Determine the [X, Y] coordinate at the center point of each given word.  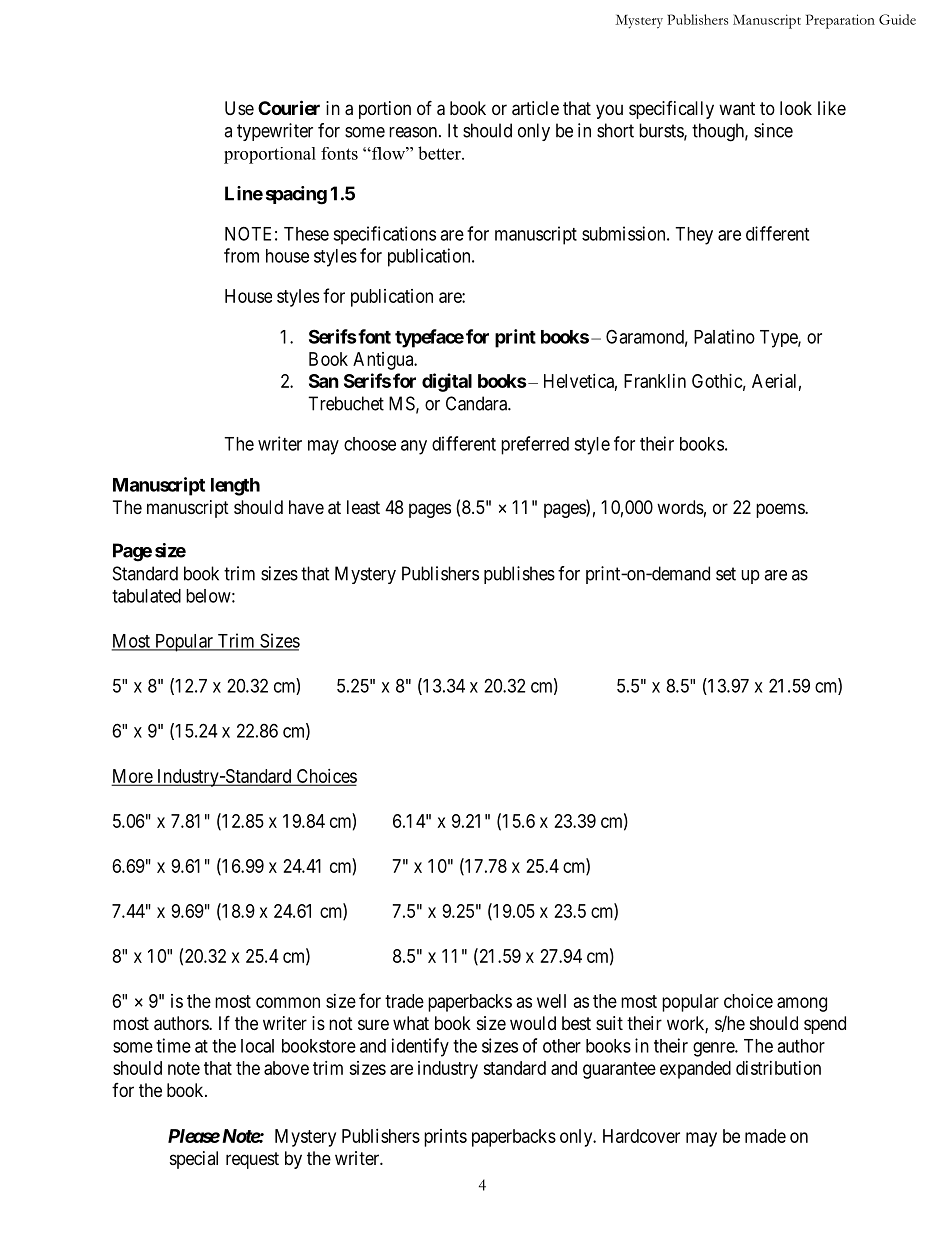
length [235, 487]
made [765, 1136]
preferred [535, 445]
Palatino [724, 336]
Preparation [840, 21]
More [133, 777]
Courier [289, 107]
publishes [519, 575]
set [726, 574]
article [535, 108]
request [252, 1160]
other [562, 1046]
